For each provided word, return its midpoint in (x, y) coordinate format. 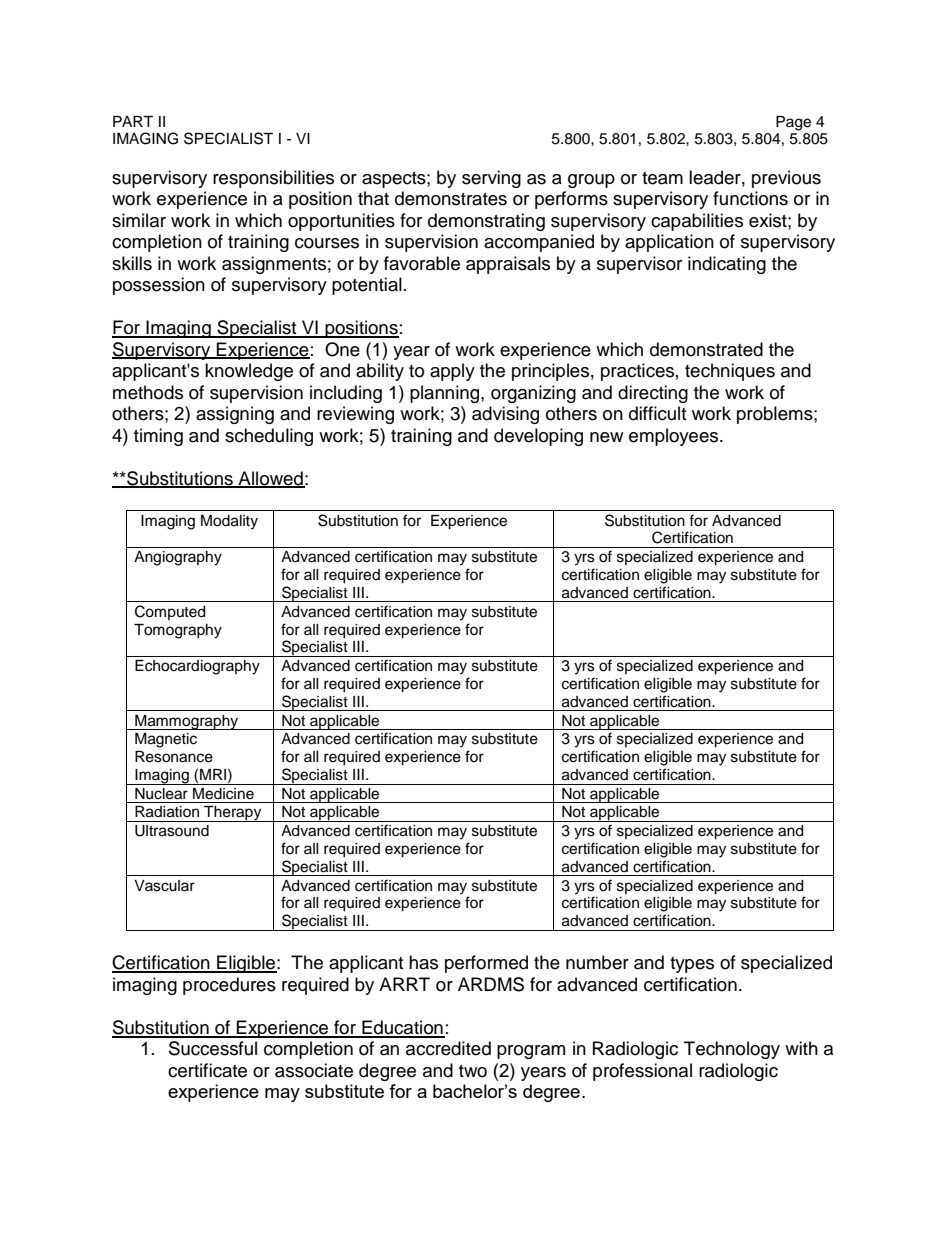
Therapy (233, 814)
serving (491, 179)
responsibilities (273, 179)
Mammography (187, 722)
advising (505, 415)
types (692, 965)
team (662, 178)
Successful (213, 1048)
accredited (448, 1048)
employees (675, 437)
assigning (235, 415)
